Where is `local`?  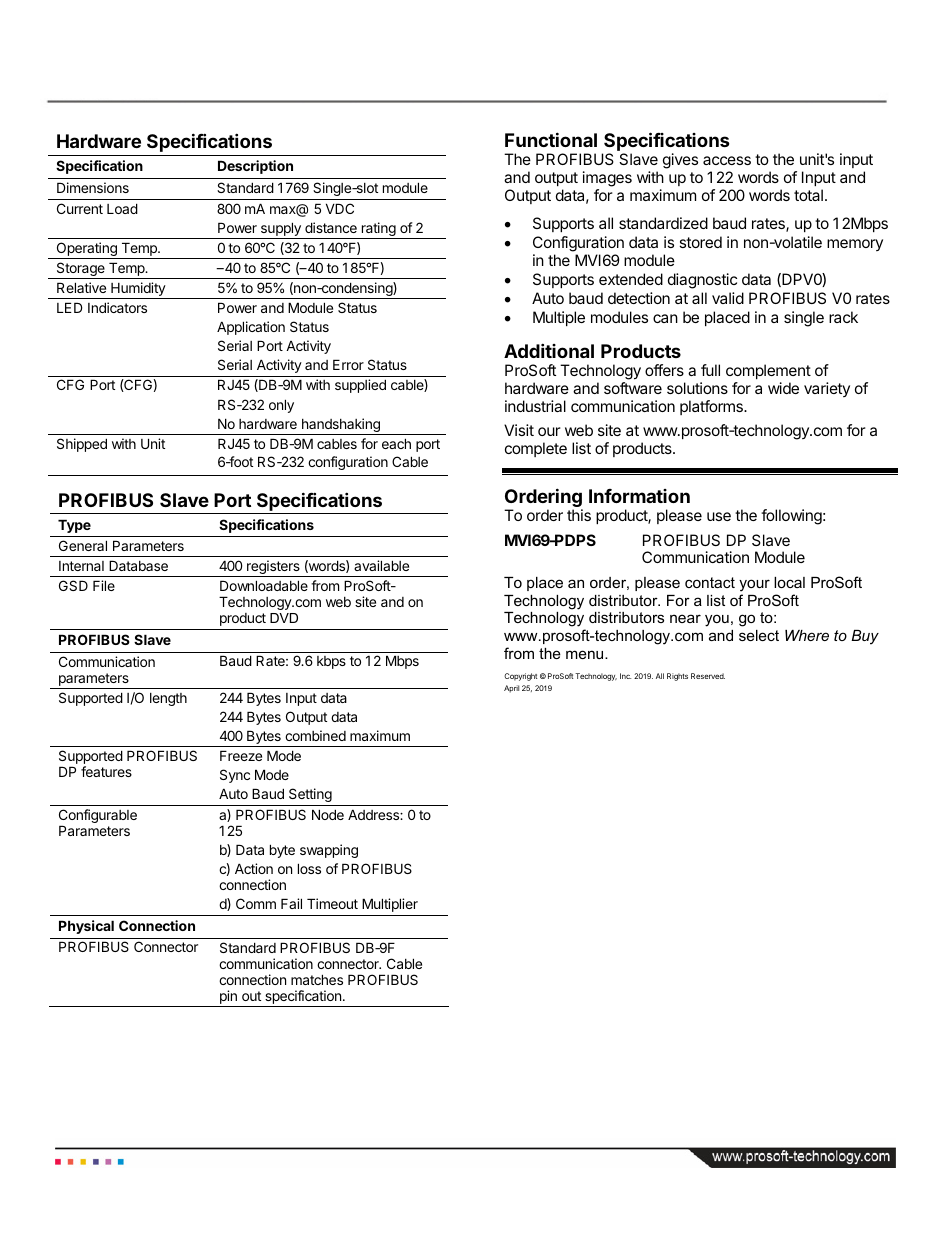 local is located at coordinates (789, 582).
